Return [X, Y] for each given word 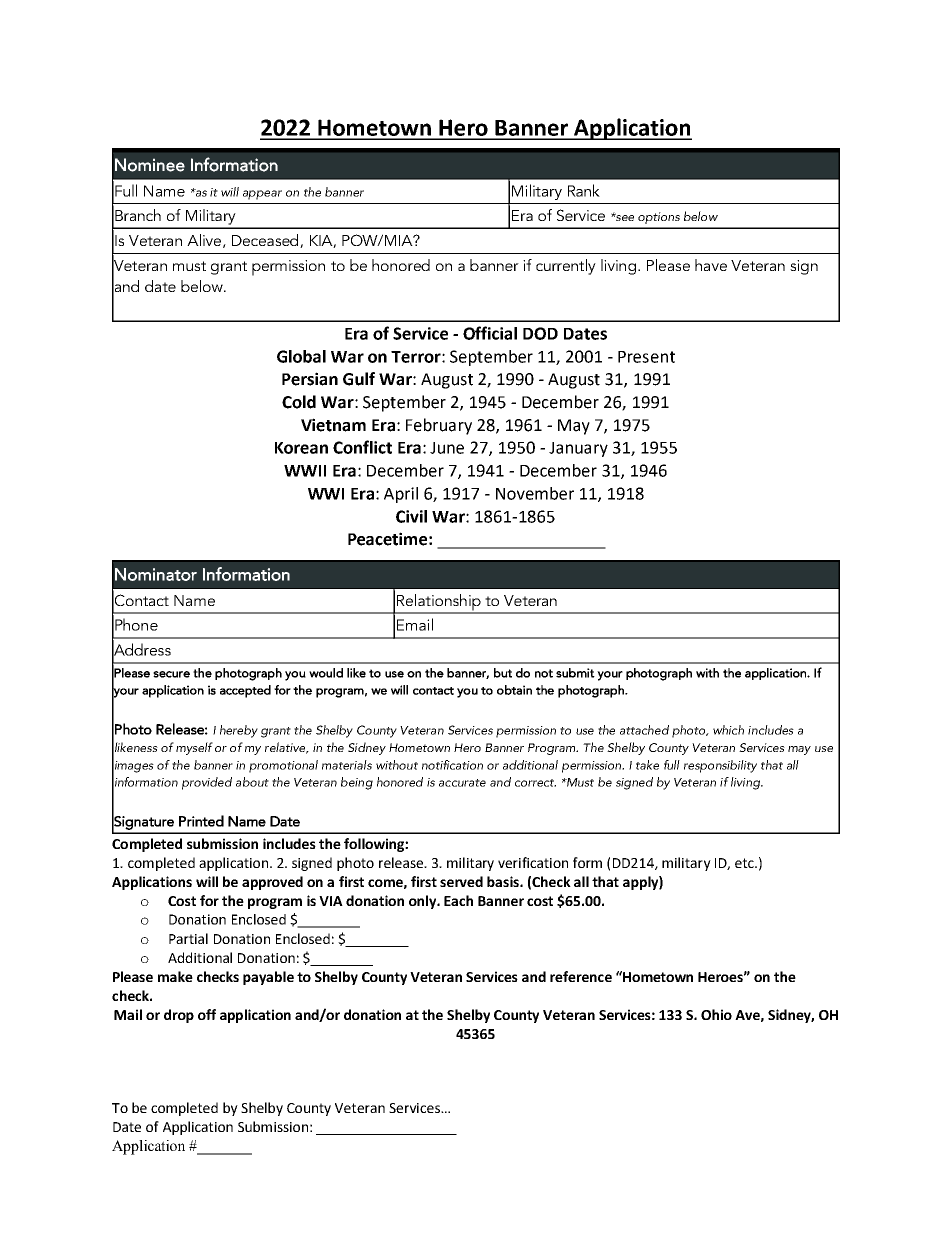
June [447, 448]
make [175, 976]
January [578, 449]
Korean [301, 448]
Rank [584, 190]
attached [644, 730]
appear [262, 195]
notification [452, 765]
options [659, 218]
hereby [239, 731]
